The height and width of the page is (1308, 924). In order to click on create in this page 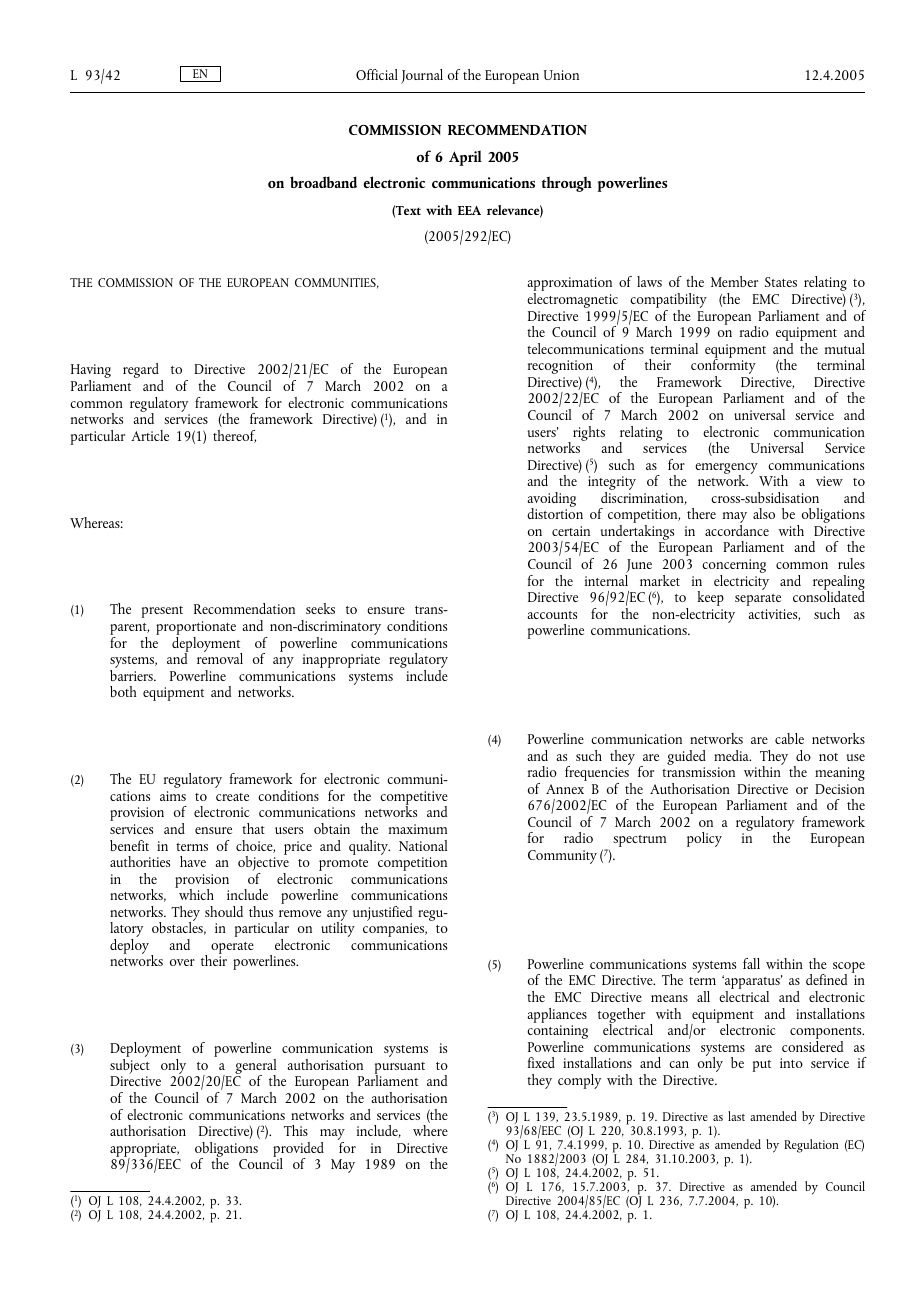, I will do `click(232, 797)`.
